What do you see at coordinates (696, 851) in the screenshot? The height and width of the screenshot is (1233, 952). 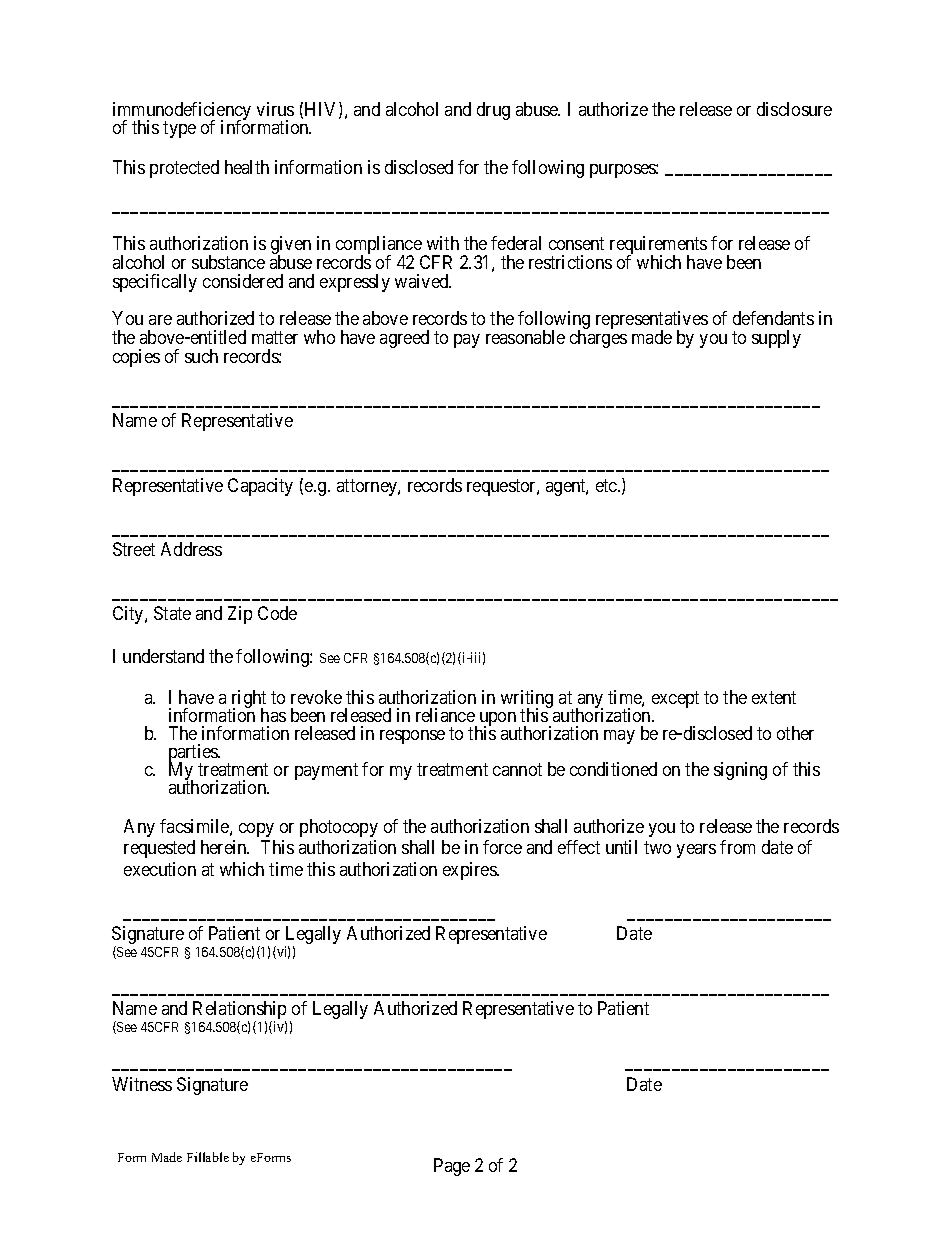 I see `years` at bounding box center [696, 851].
